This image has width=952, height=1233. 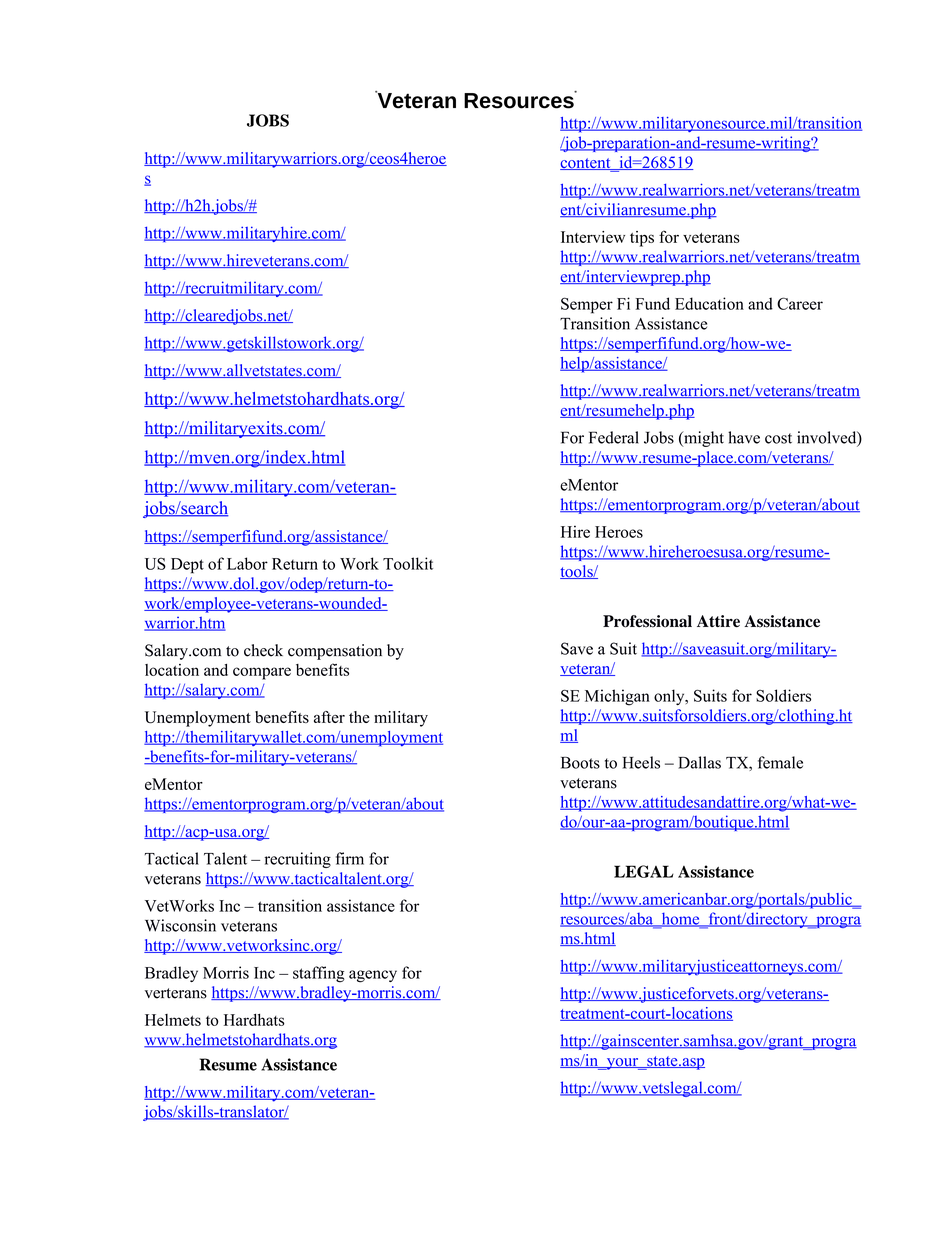 I want to click on Toolkit, so click(x=408, y=563).
